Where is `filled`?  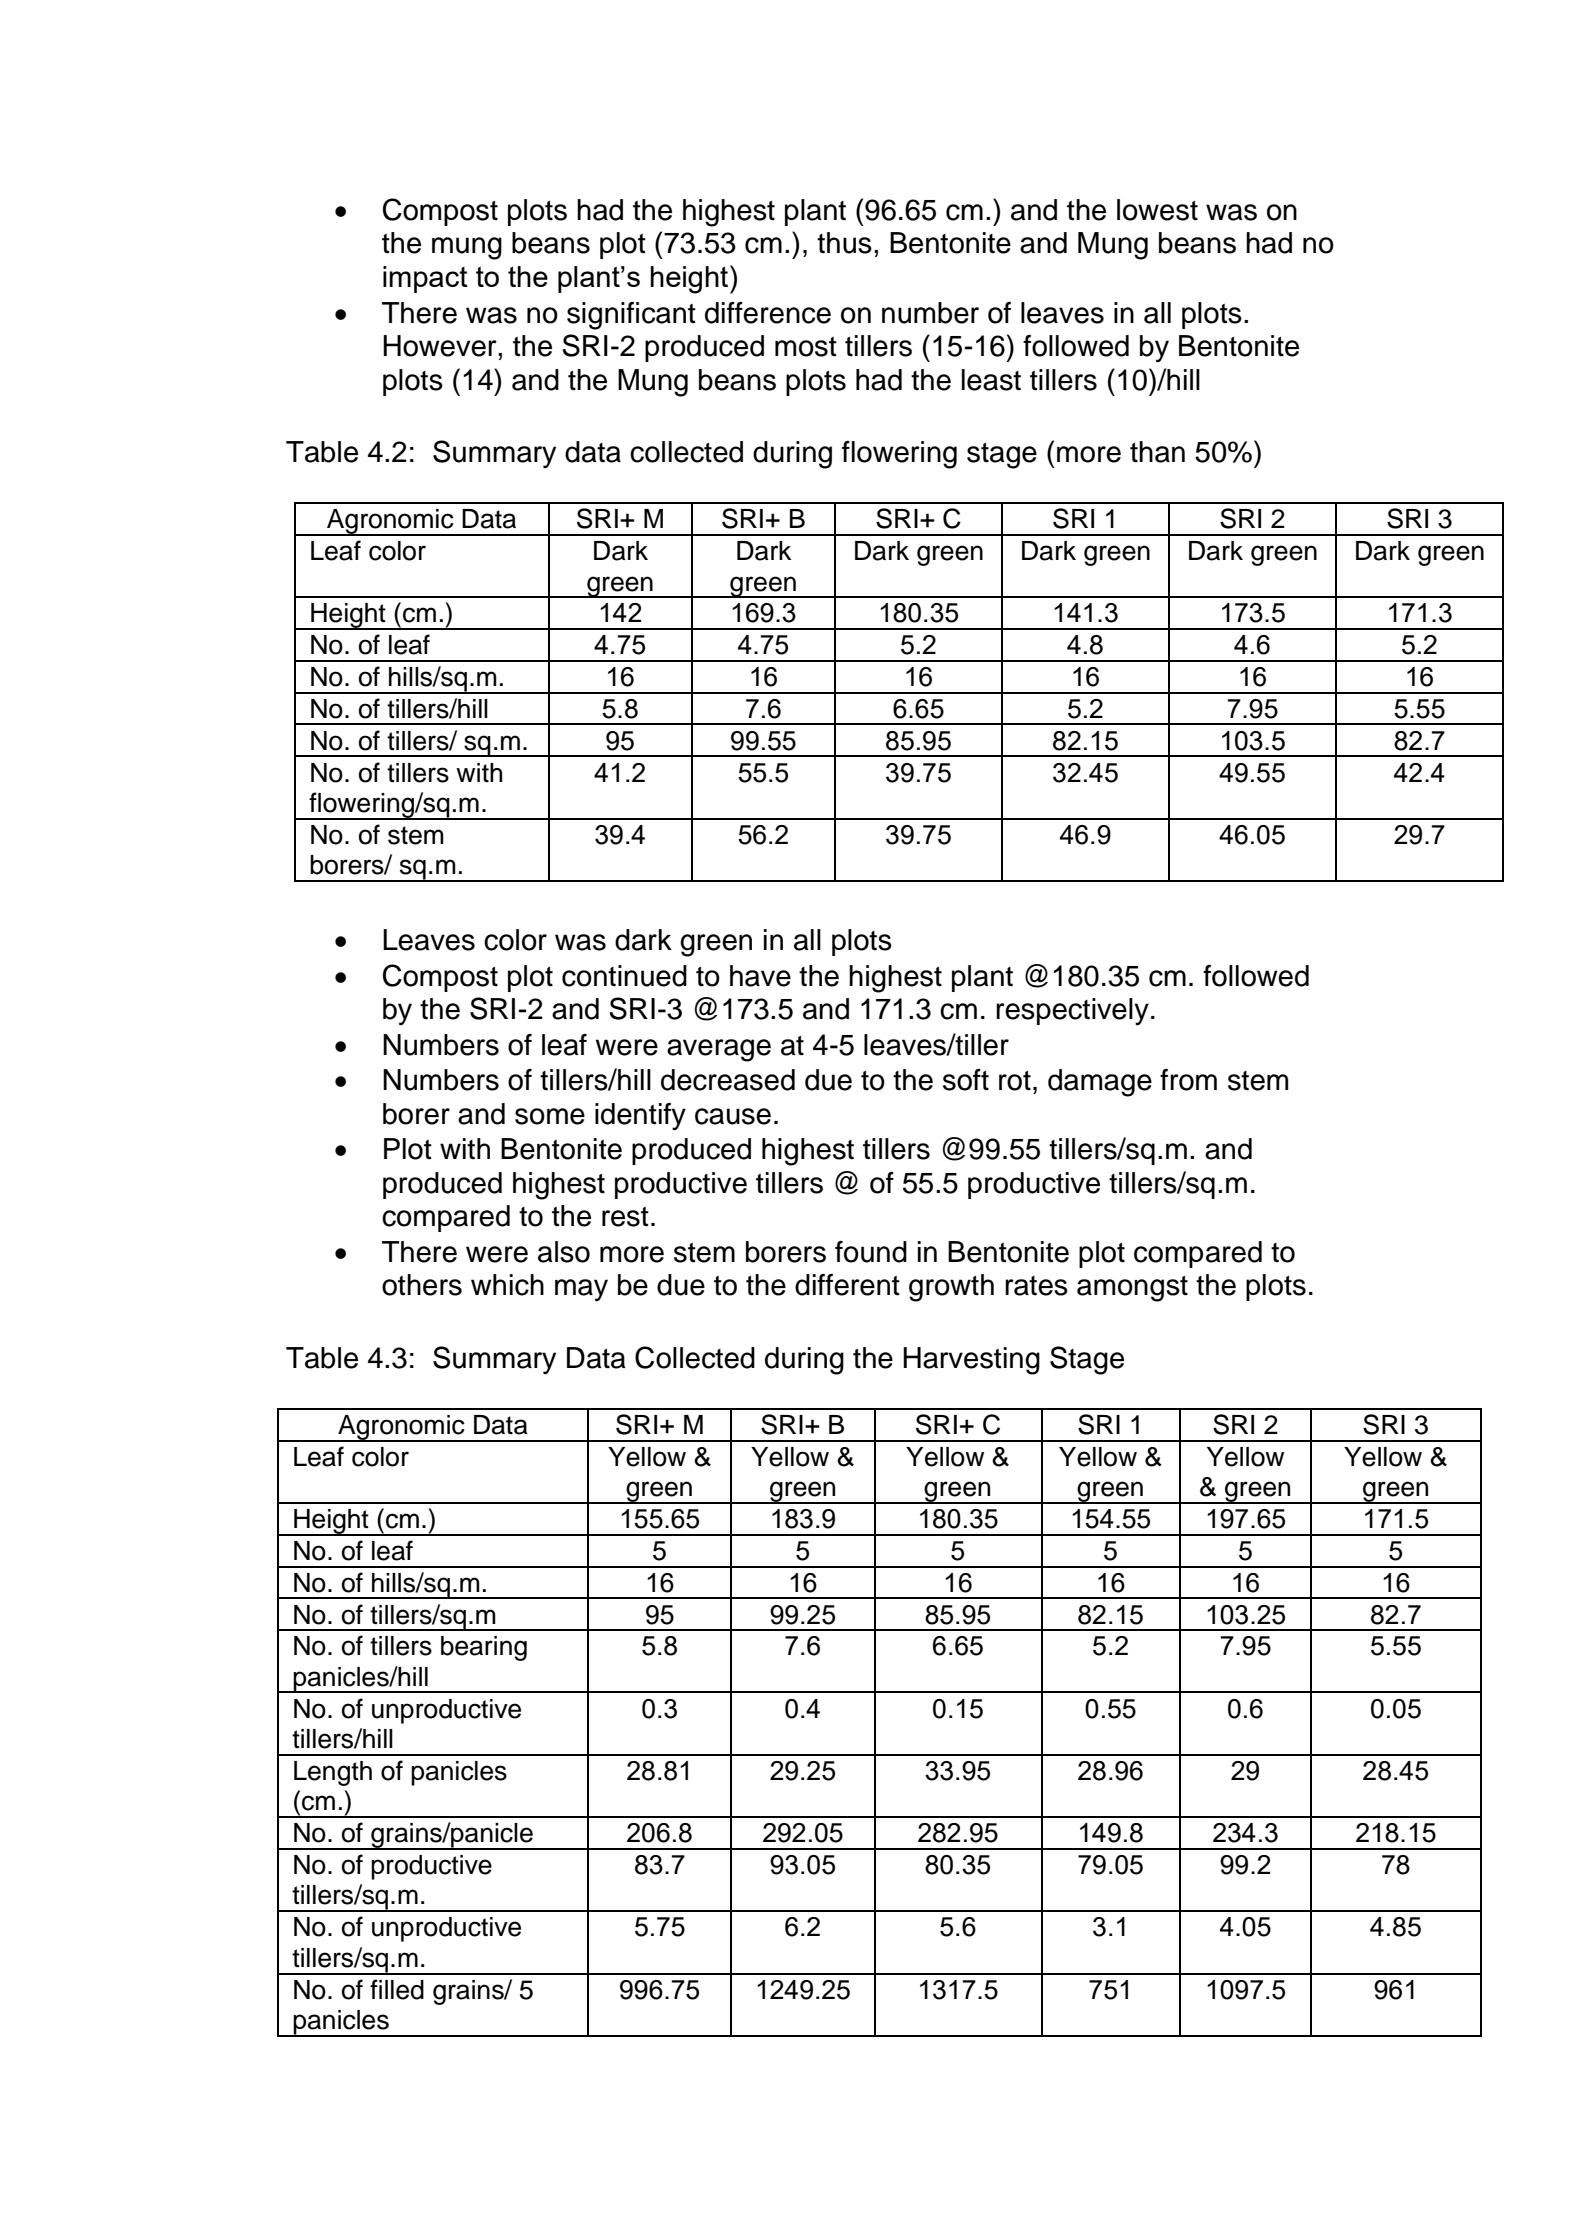
filled is located at coordinates (397, 1989).
